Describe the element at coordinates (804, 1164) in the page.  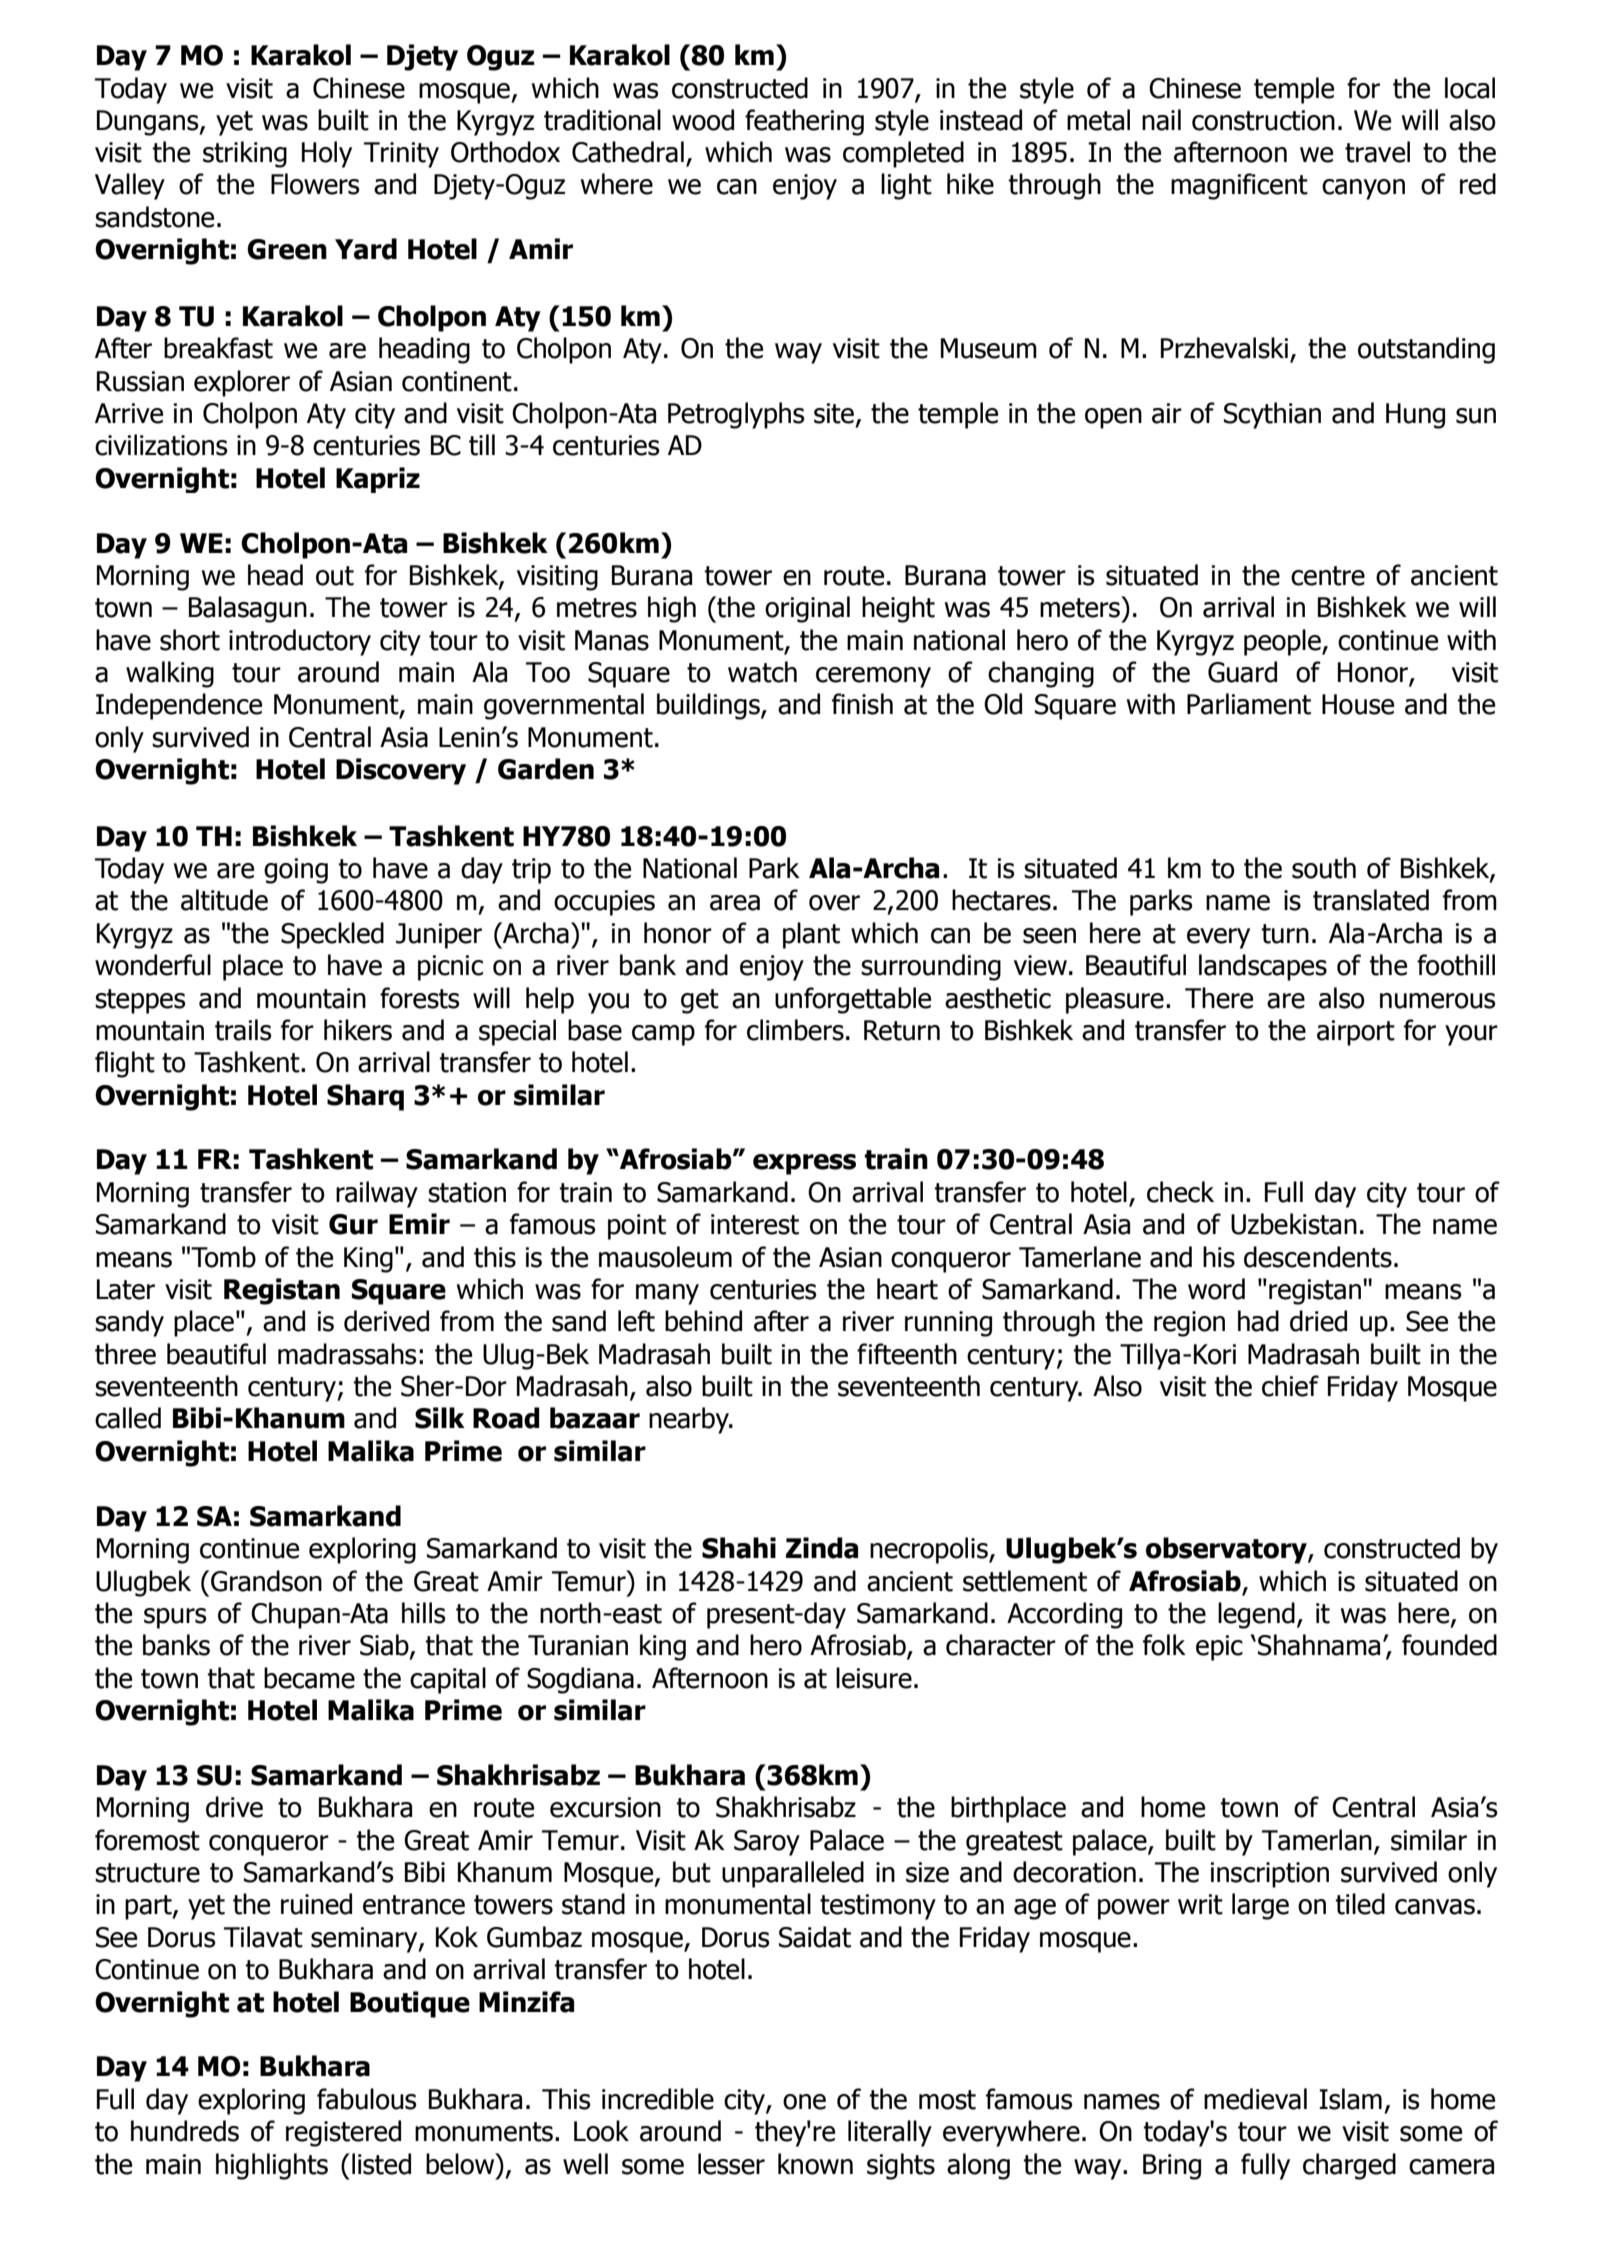
I see `express` at that location.
